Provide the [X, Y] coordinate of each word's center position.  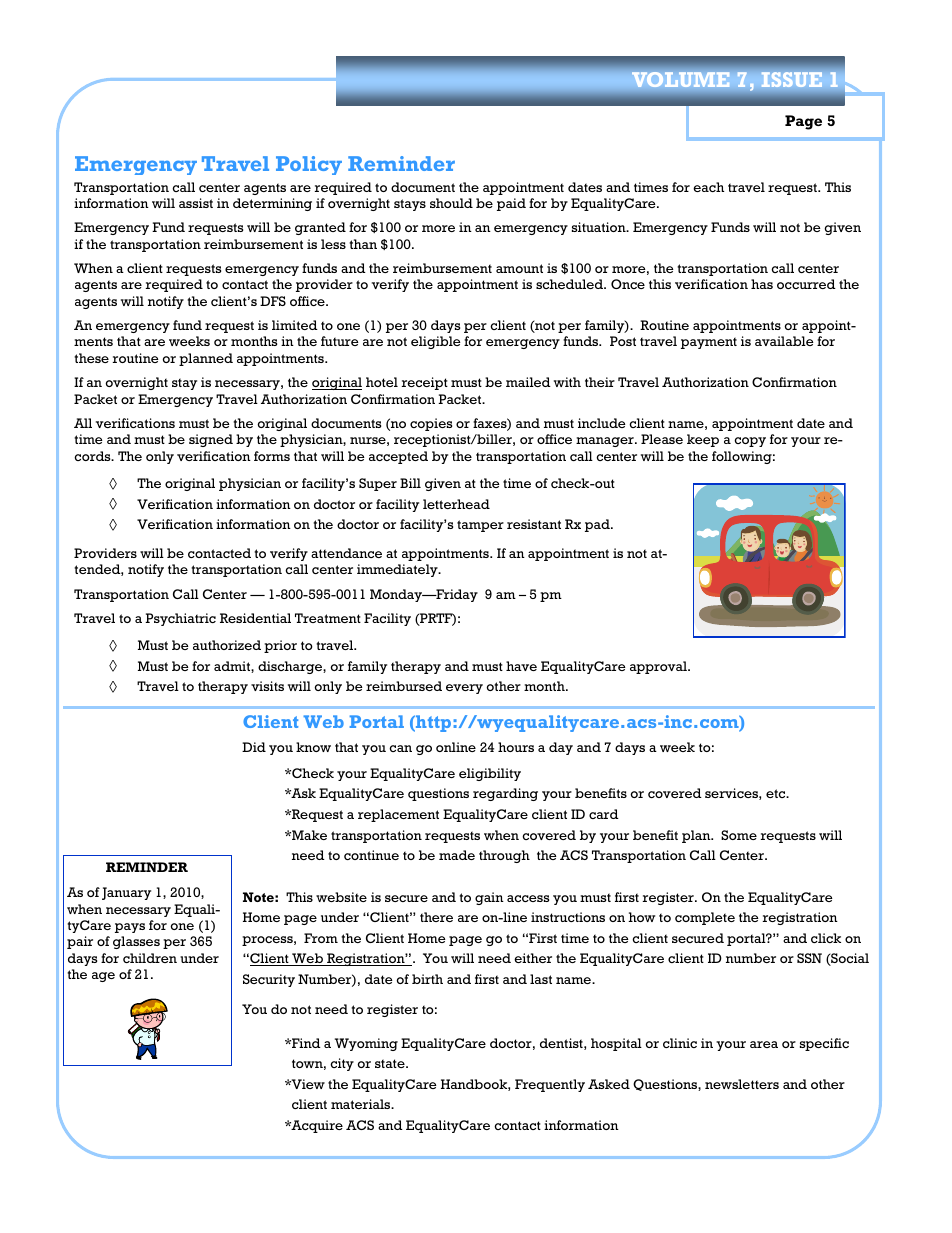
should [451, 203]
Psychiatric [180, 619]
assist [196, 203]
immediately [398, 570]
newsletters [742, 1084]
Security [269, 980]
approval [659, 667]
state [391, 1063]
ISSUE [791, 79]
